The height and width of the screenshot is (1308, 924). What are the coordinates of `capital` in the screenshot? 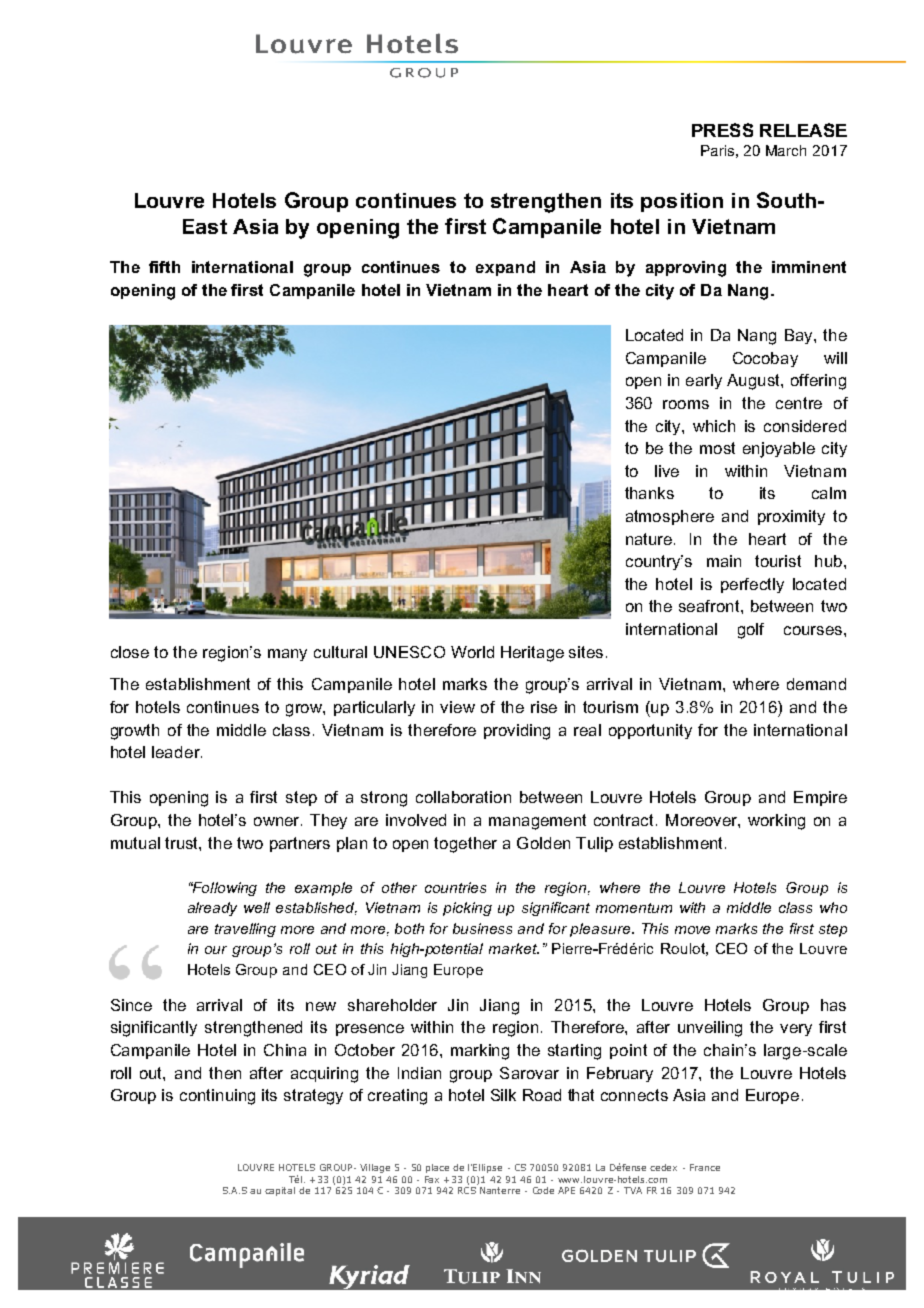 It's located at (280, 1191).
